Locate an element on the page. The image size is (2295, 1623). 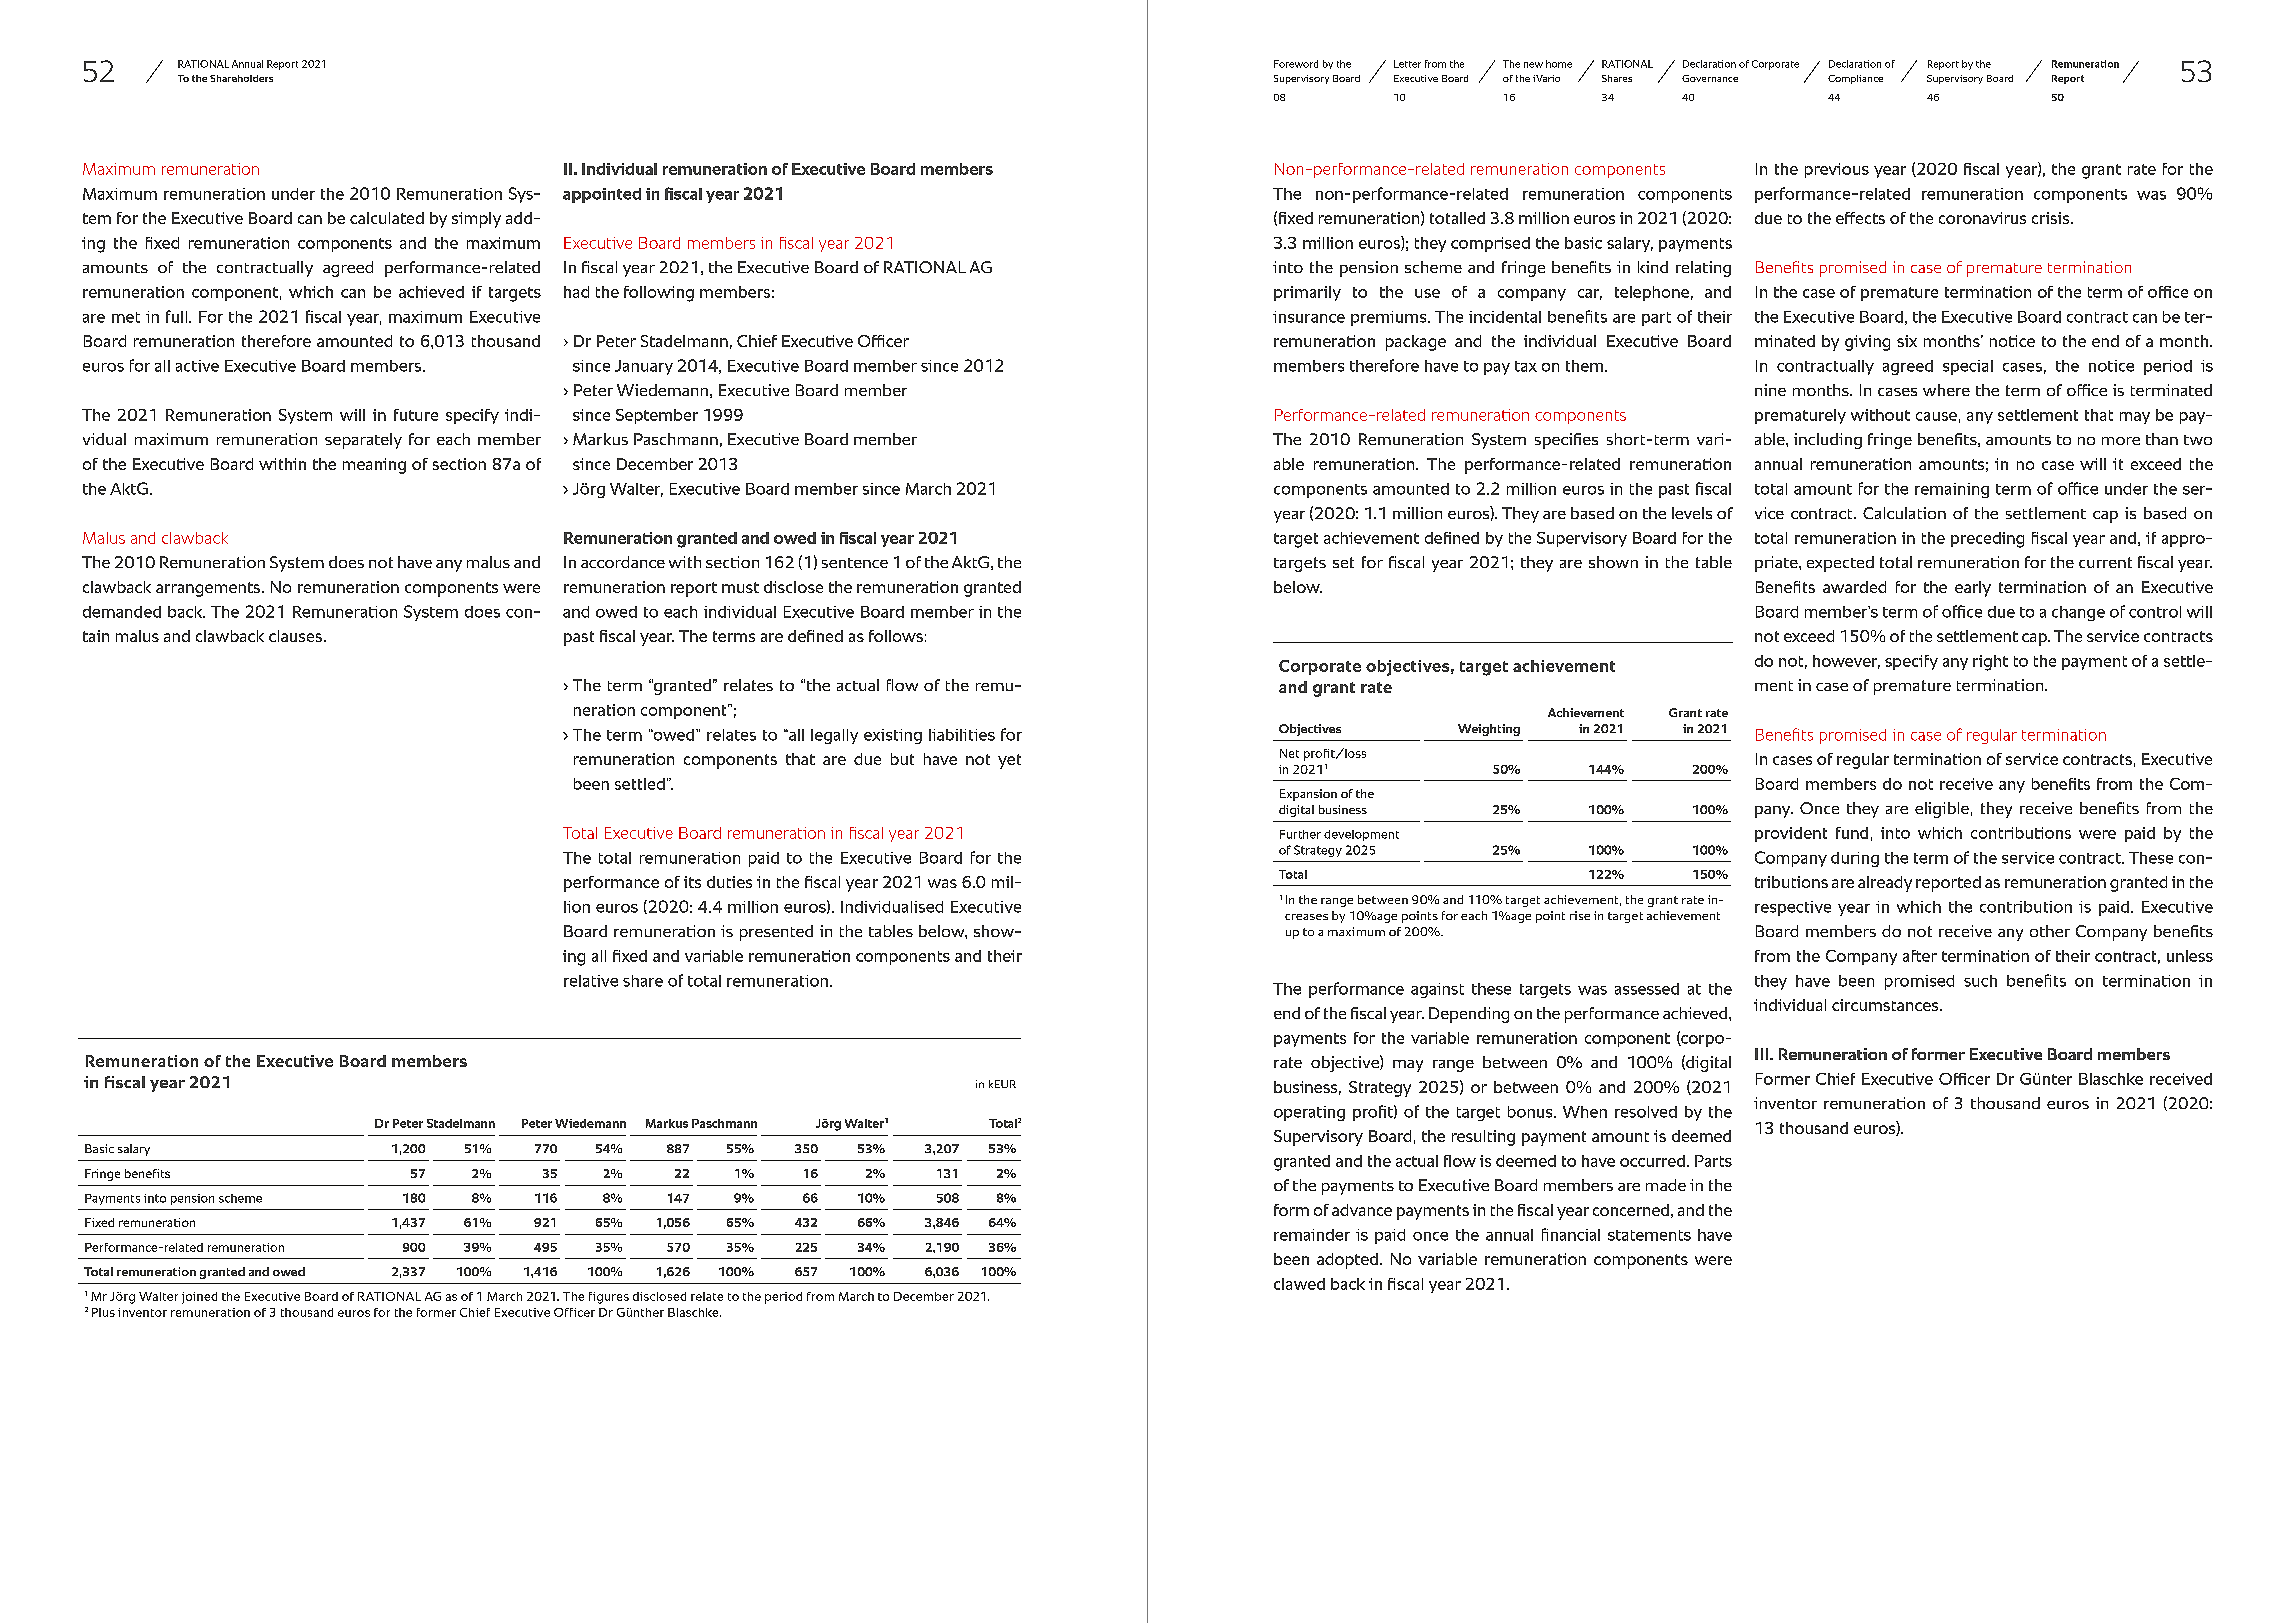
Compliance is located at coordinates (1855, 79).
